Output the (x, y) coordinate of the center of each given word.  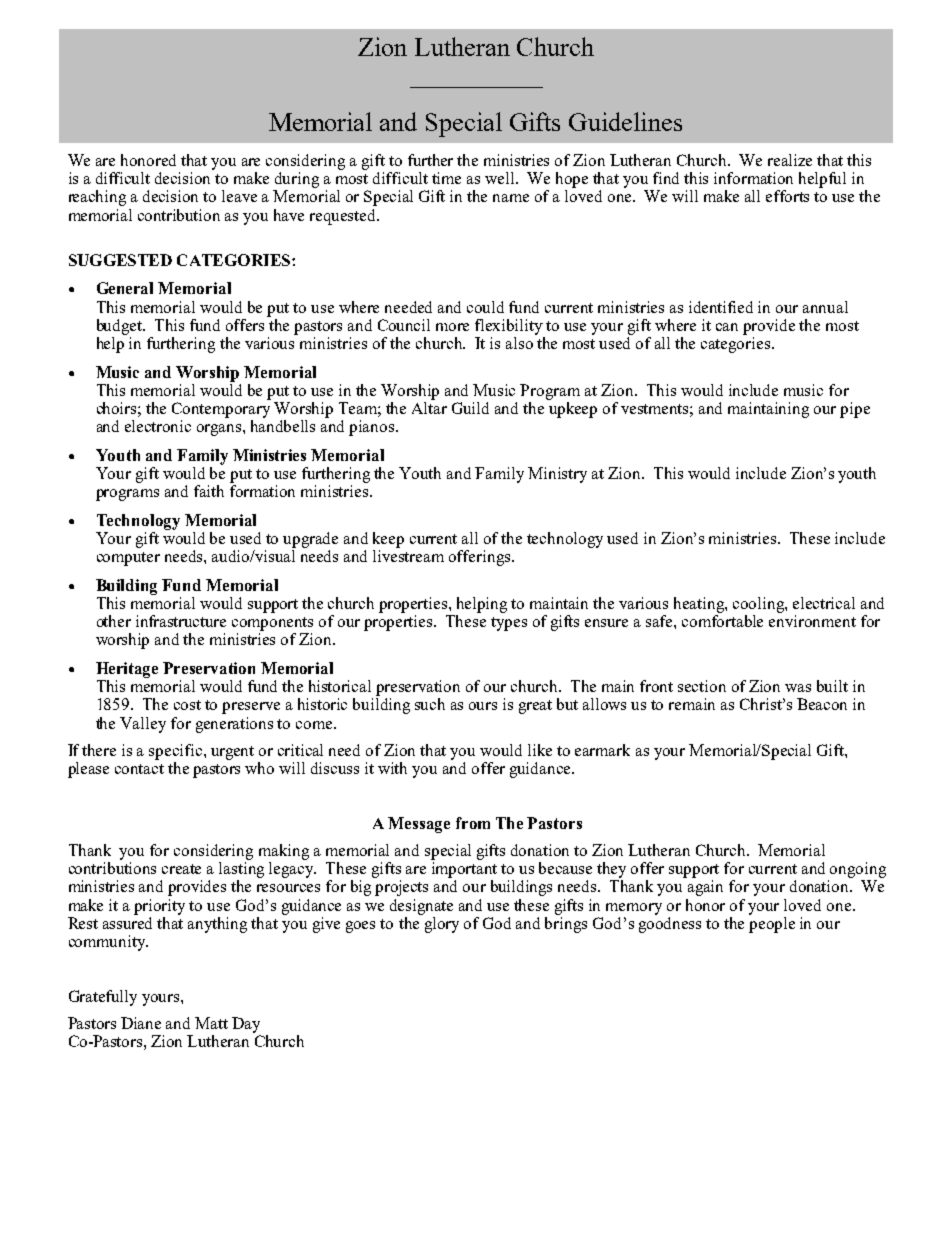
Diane (141, 1023)
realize (790, 160)
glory (440, 923)
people (772, 923)
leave (239, 196)
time (446, 178)
